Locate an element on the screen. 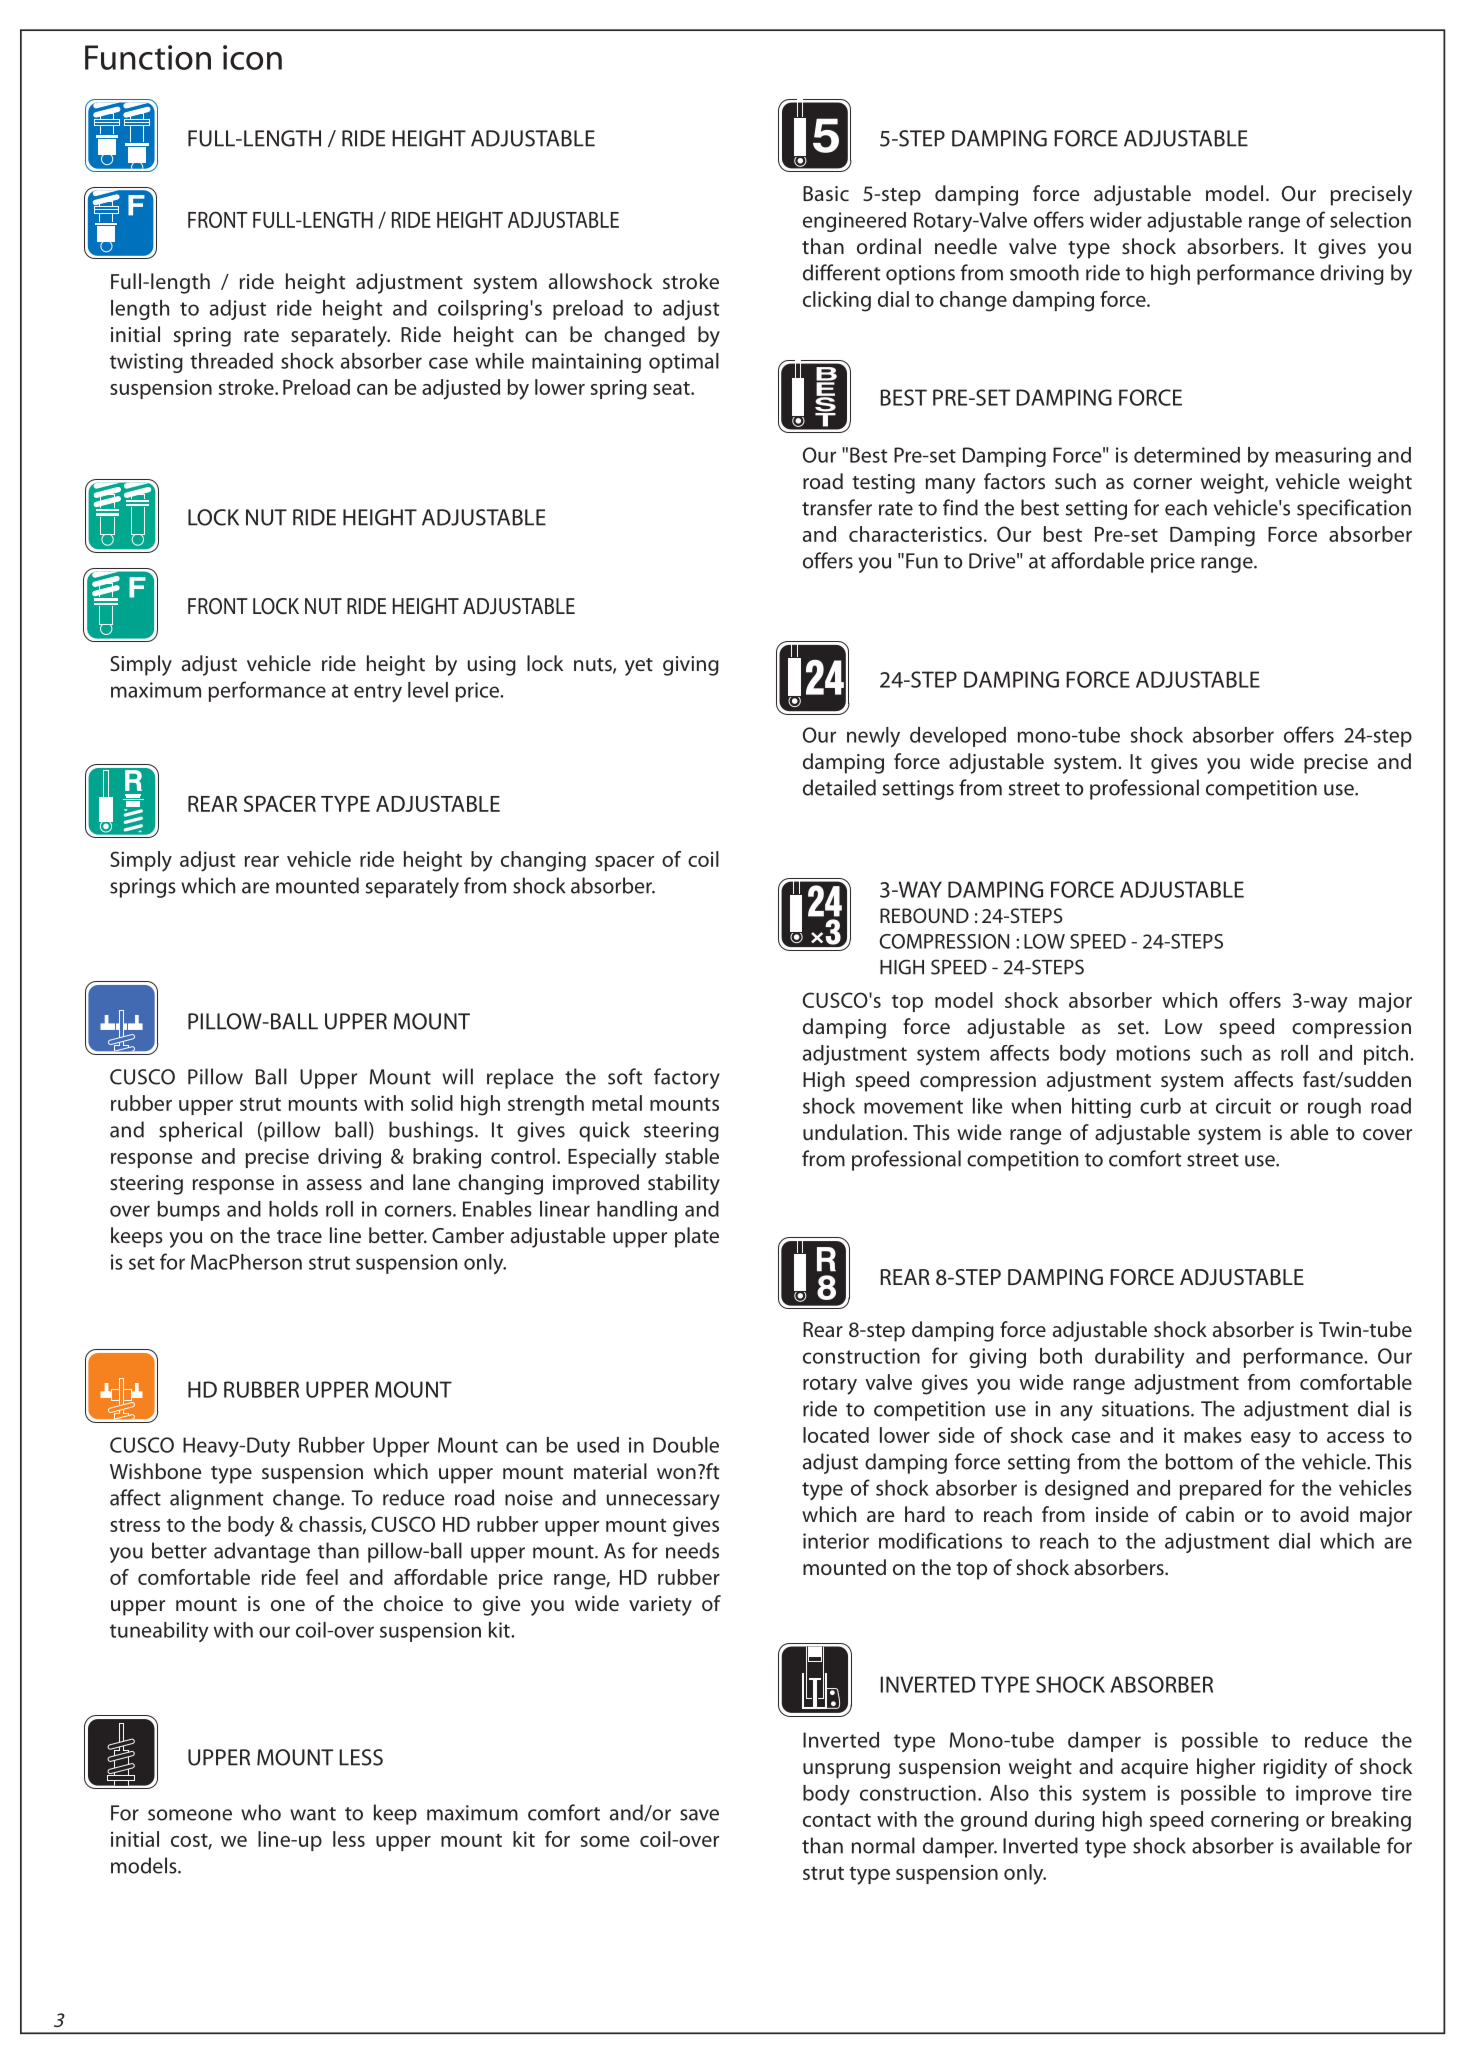 The height and width of the screenshot is (2064, 1458). Basic is located at coordinates (826, 193).
